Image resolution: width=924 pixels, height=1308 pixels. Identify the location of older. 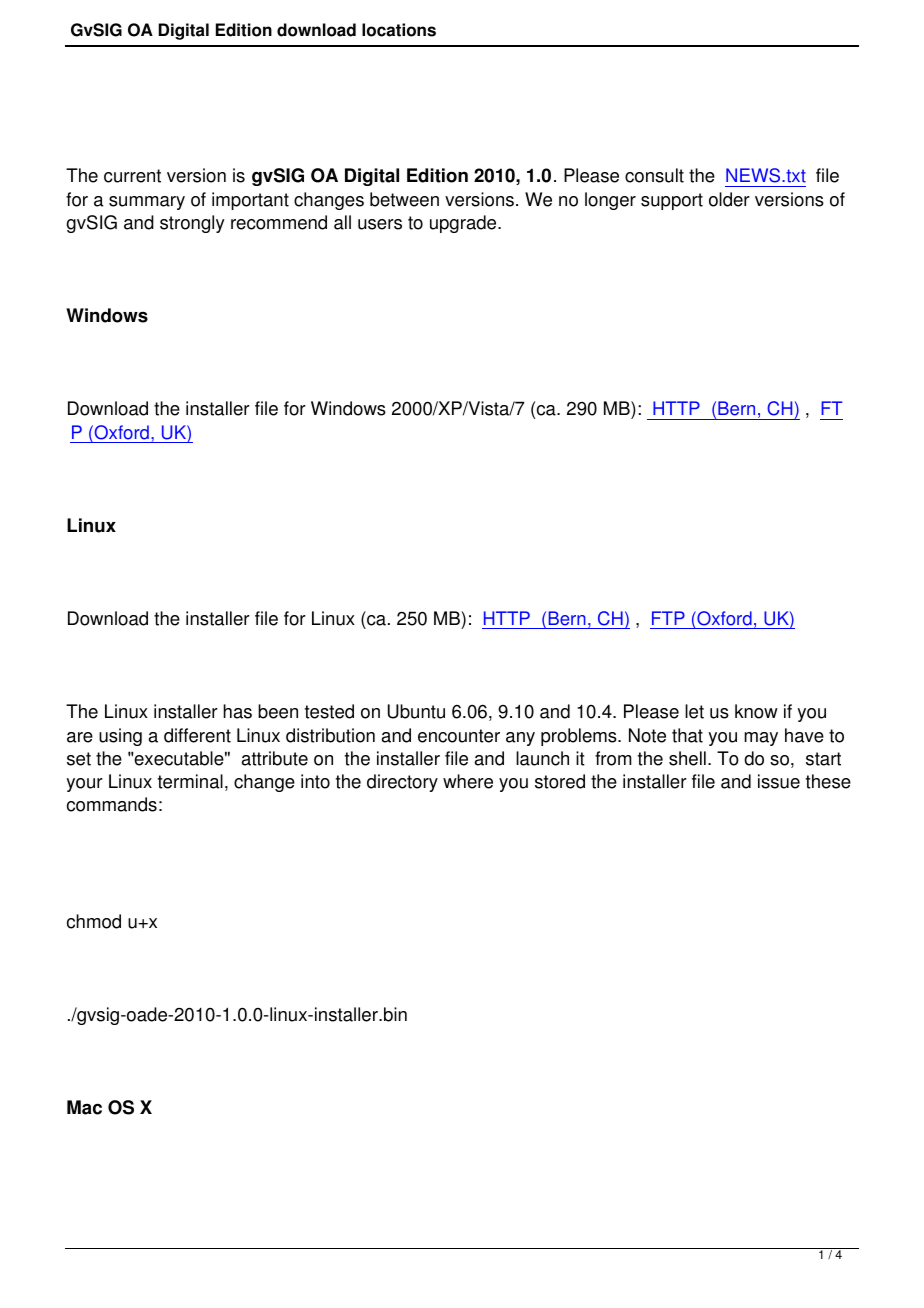
(729, 199).
